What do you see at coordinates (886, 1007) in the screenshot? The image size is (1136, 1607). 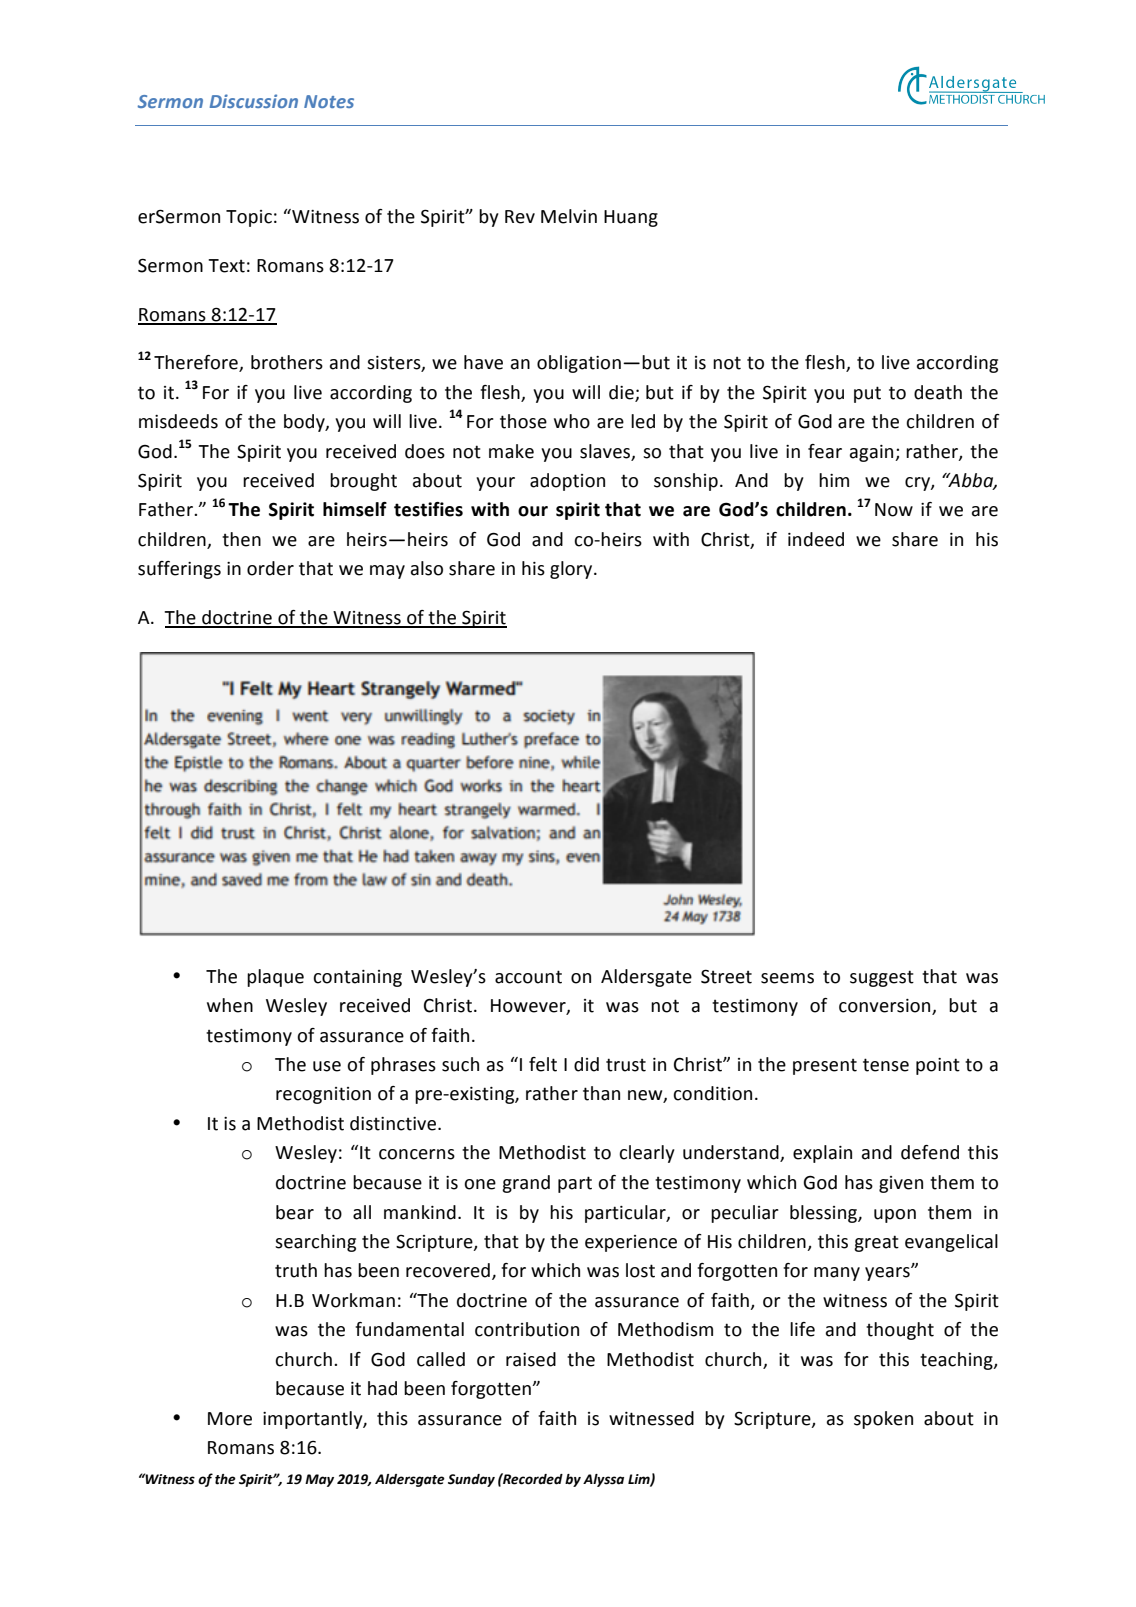 I see `conversion` at bounding box center [886, 1007].
